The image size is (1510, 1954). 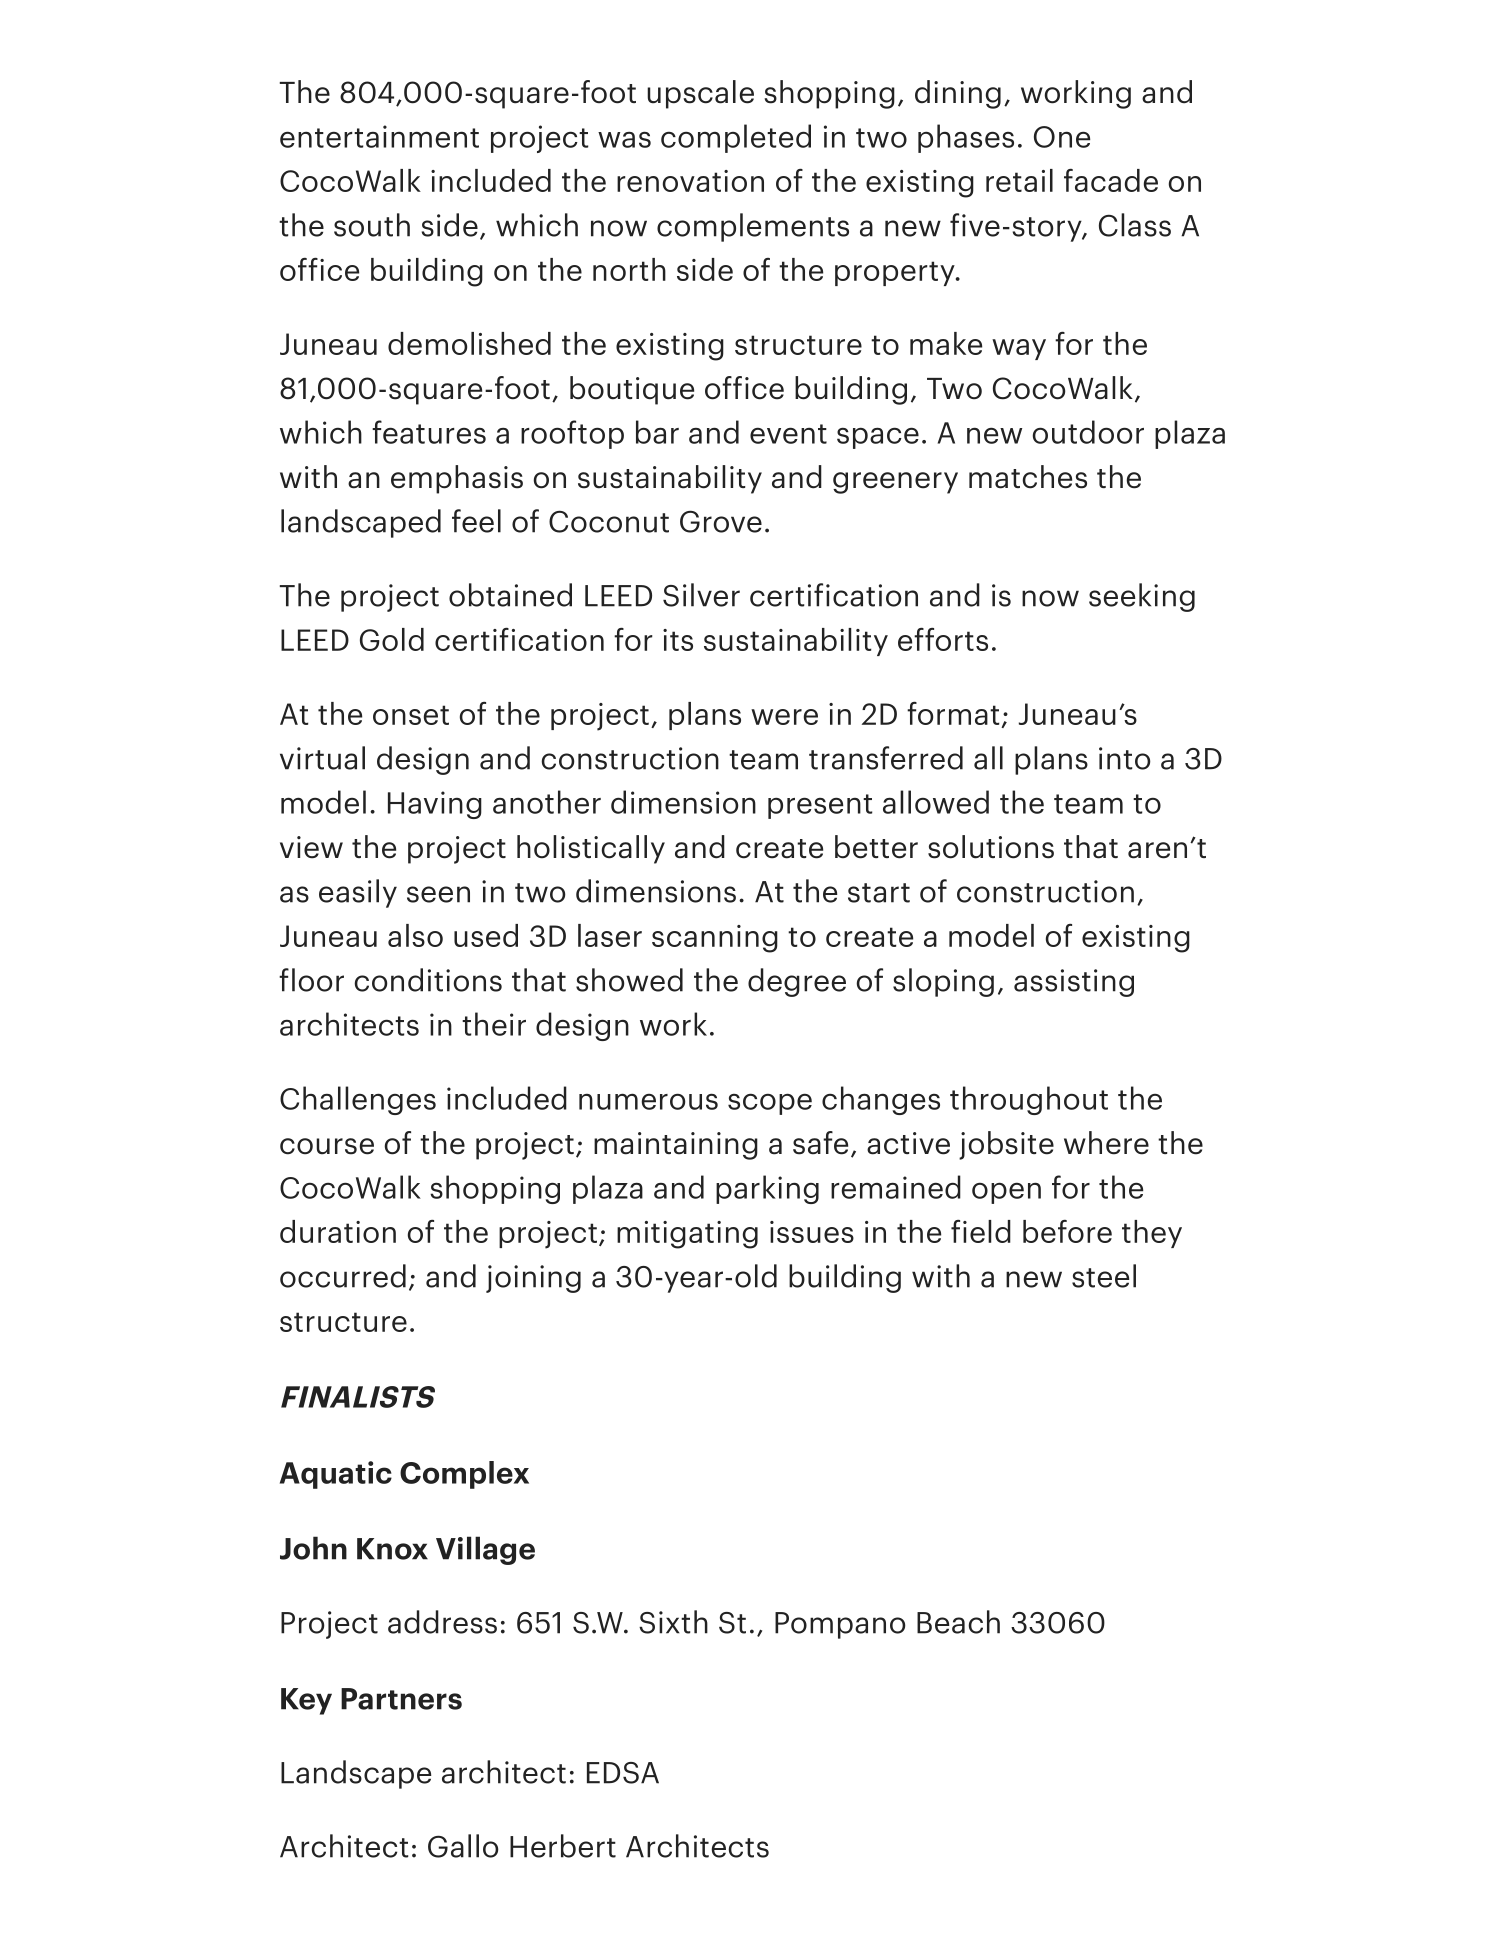 What do you see at coordinates (1067, 1231) in the page?
I see `before` at bounding box center [1067, 1231].
